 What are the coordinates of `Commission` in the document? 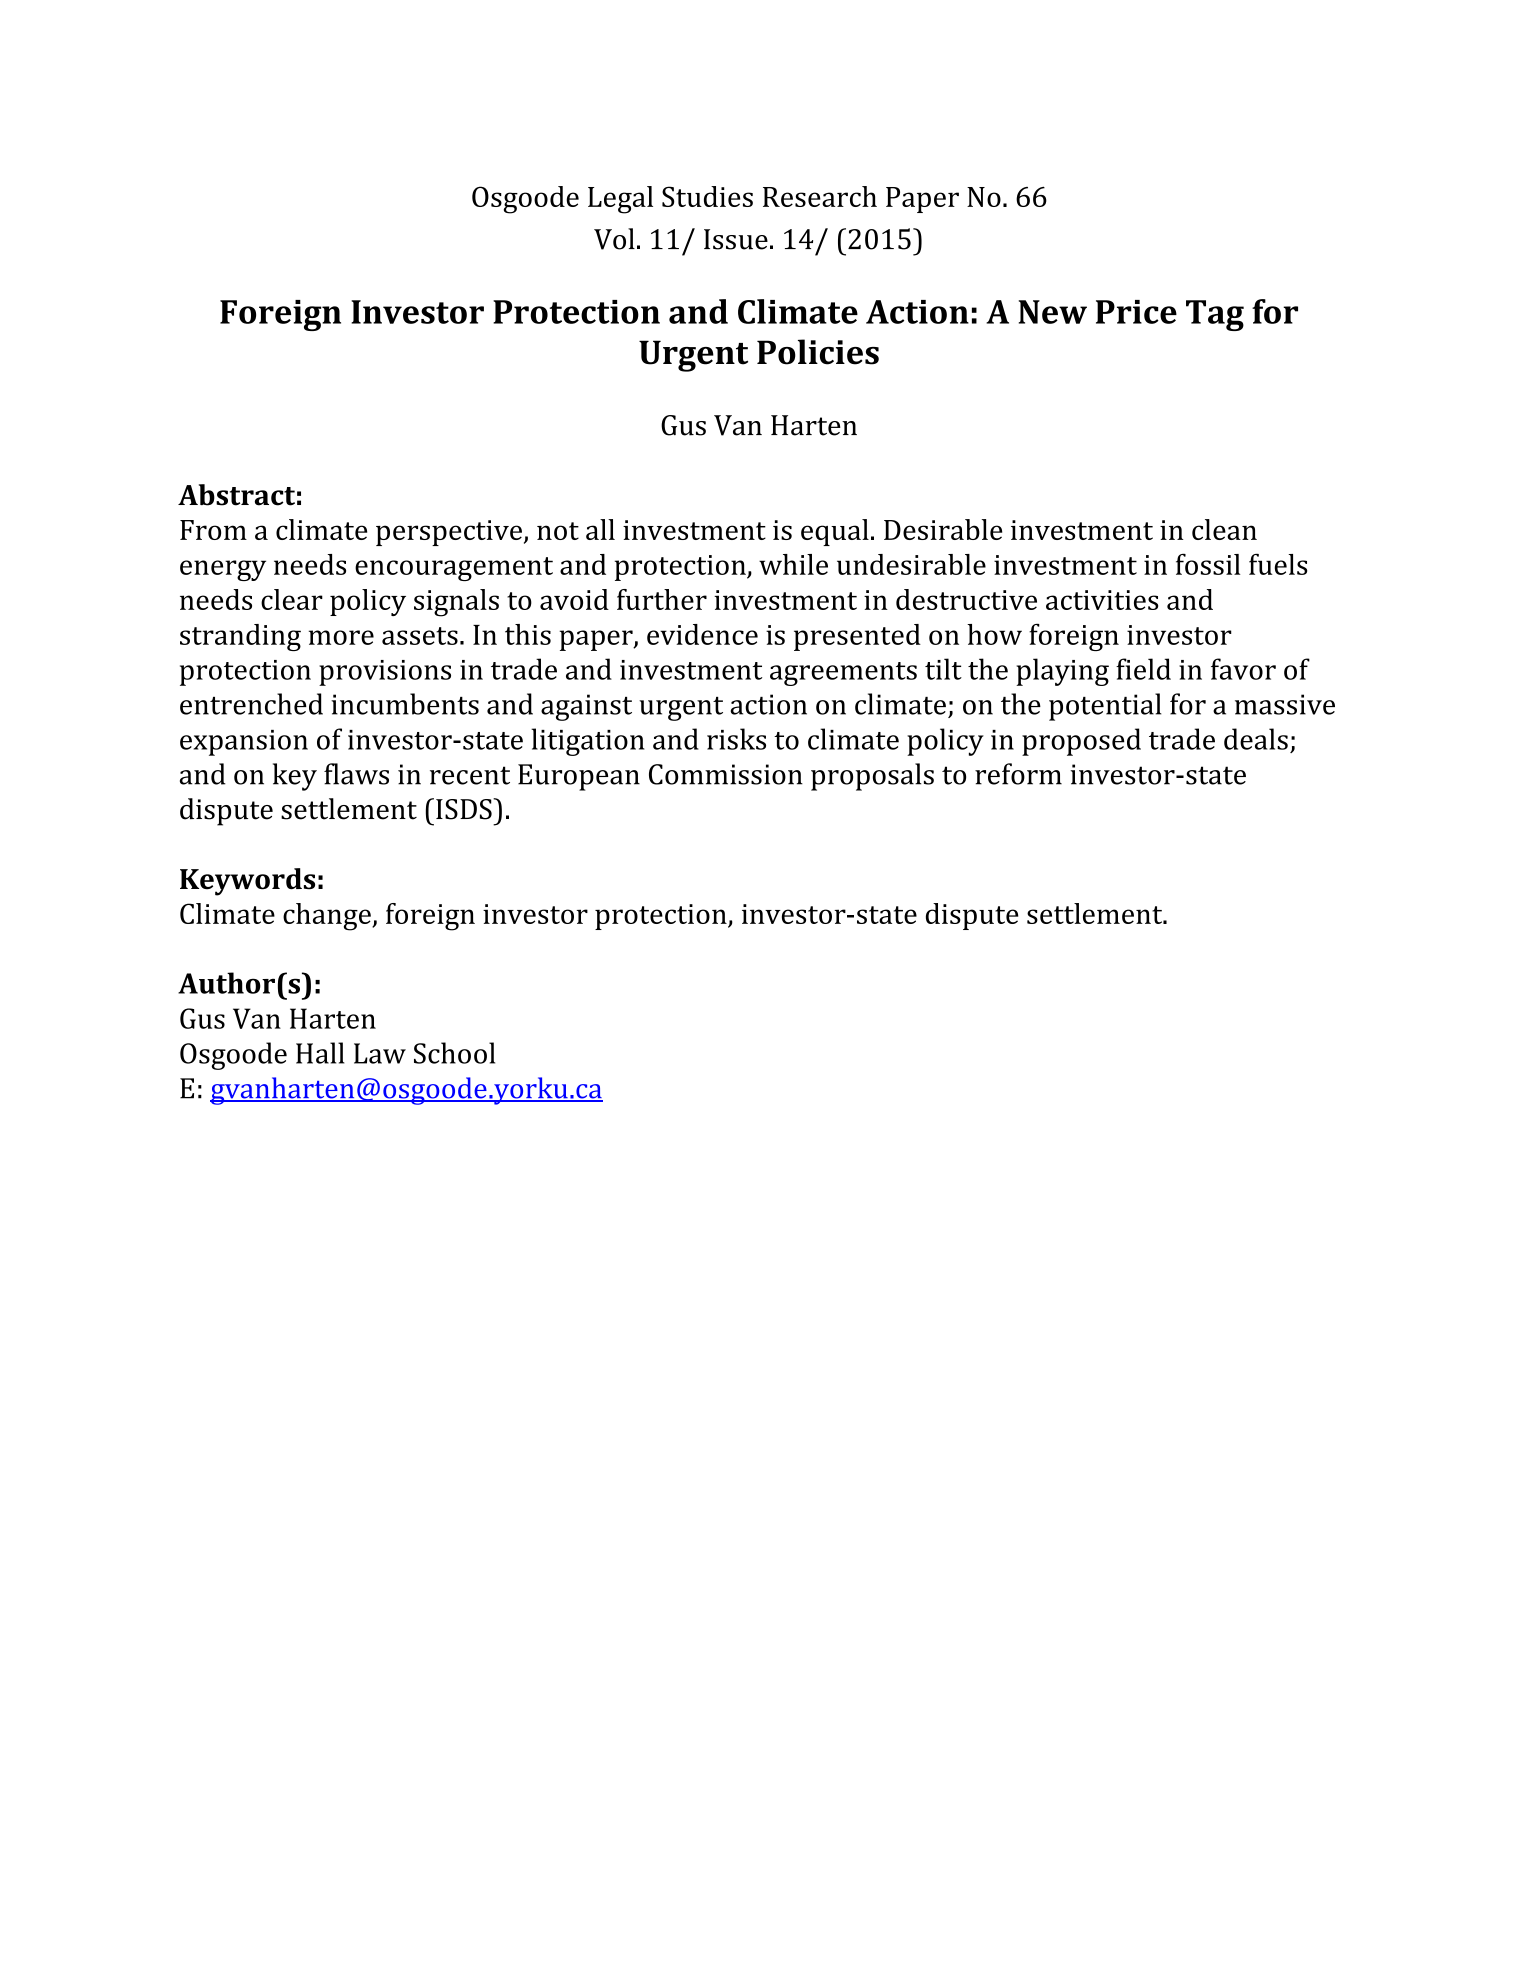 It's located at (726, 774).
